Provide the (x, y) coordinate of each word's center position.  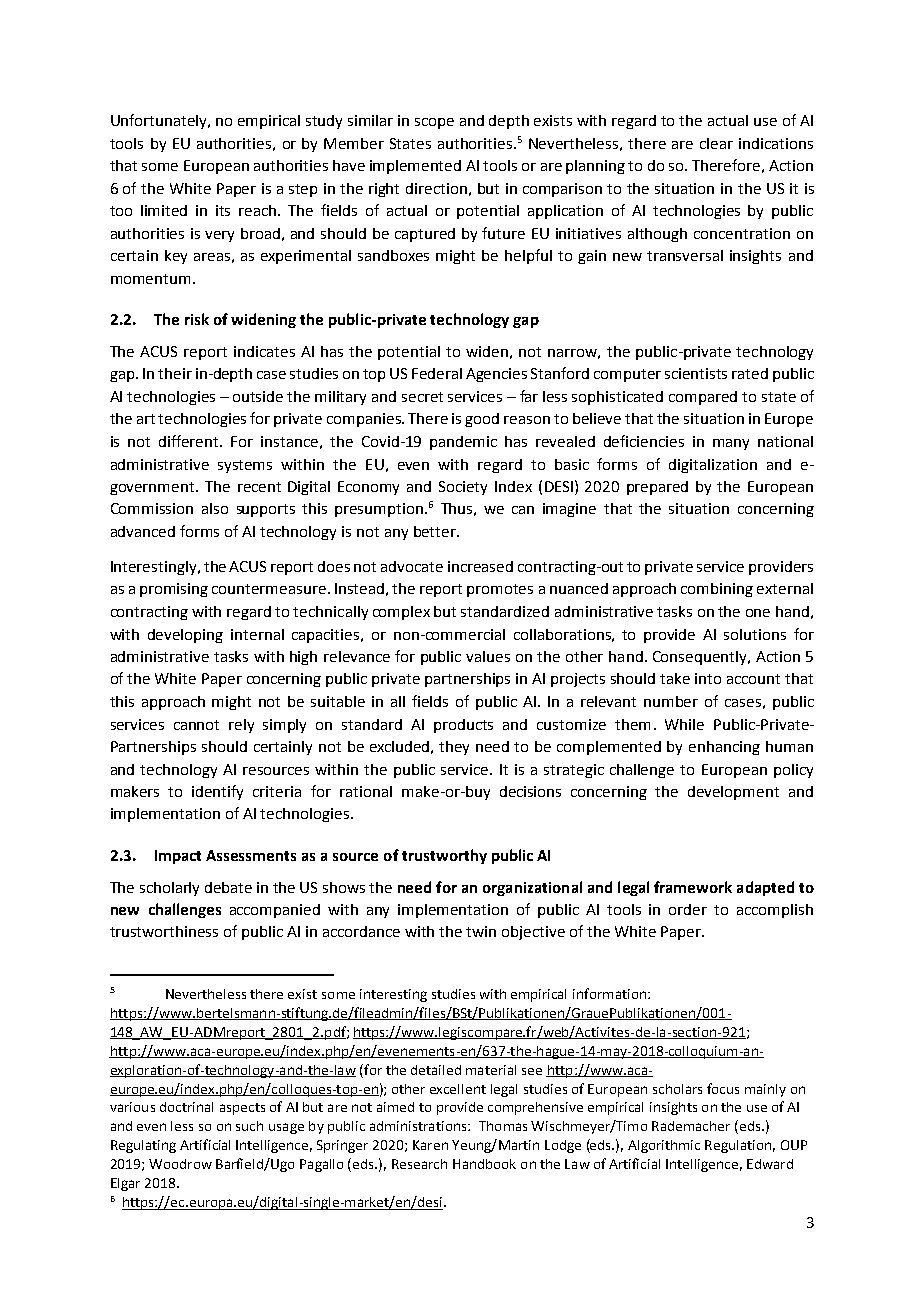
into (708, 678)
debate (228, 887)
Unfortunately (160, 121)
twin (481, 931)
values (488, 656)
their (175, 373)
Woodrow (180, 1164)
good (482, 420)
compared (703, 398)
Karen (430, 1145)
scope (434, 123)
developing (185, 636)
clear (716, 143)
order (688, 909)
